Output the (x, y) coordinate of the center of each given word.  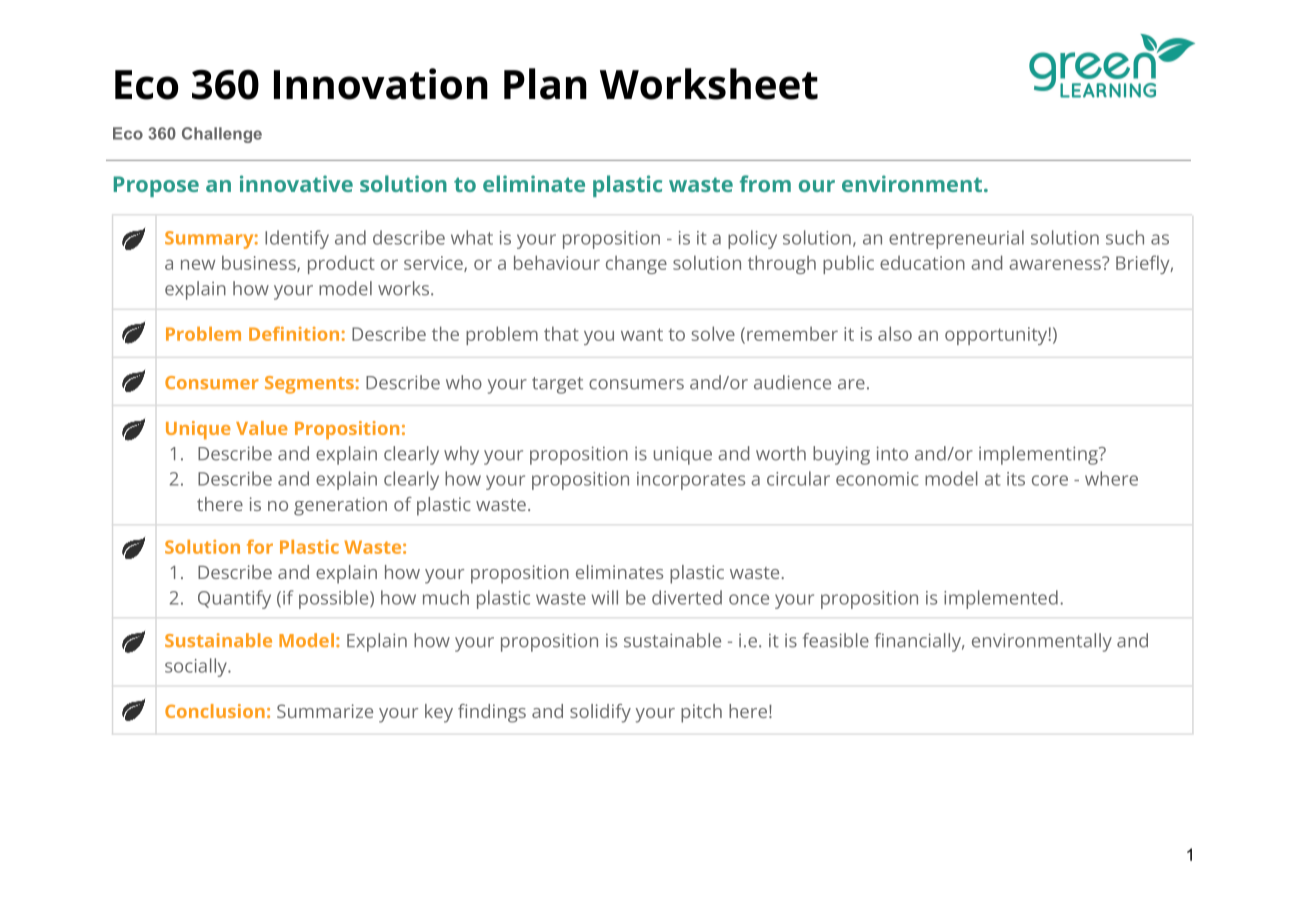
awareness (1055, 264)
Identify (297, 239)
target (557, 385)
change (636, 264)
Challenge (222, 135)
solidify (600, 713)
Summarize (325, 711)
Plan (545, 84)
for (260, 546)
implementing (1038, 455)
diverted (687, 597)
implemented (1001, 599)
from (765, 183)
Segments (309, 385)
